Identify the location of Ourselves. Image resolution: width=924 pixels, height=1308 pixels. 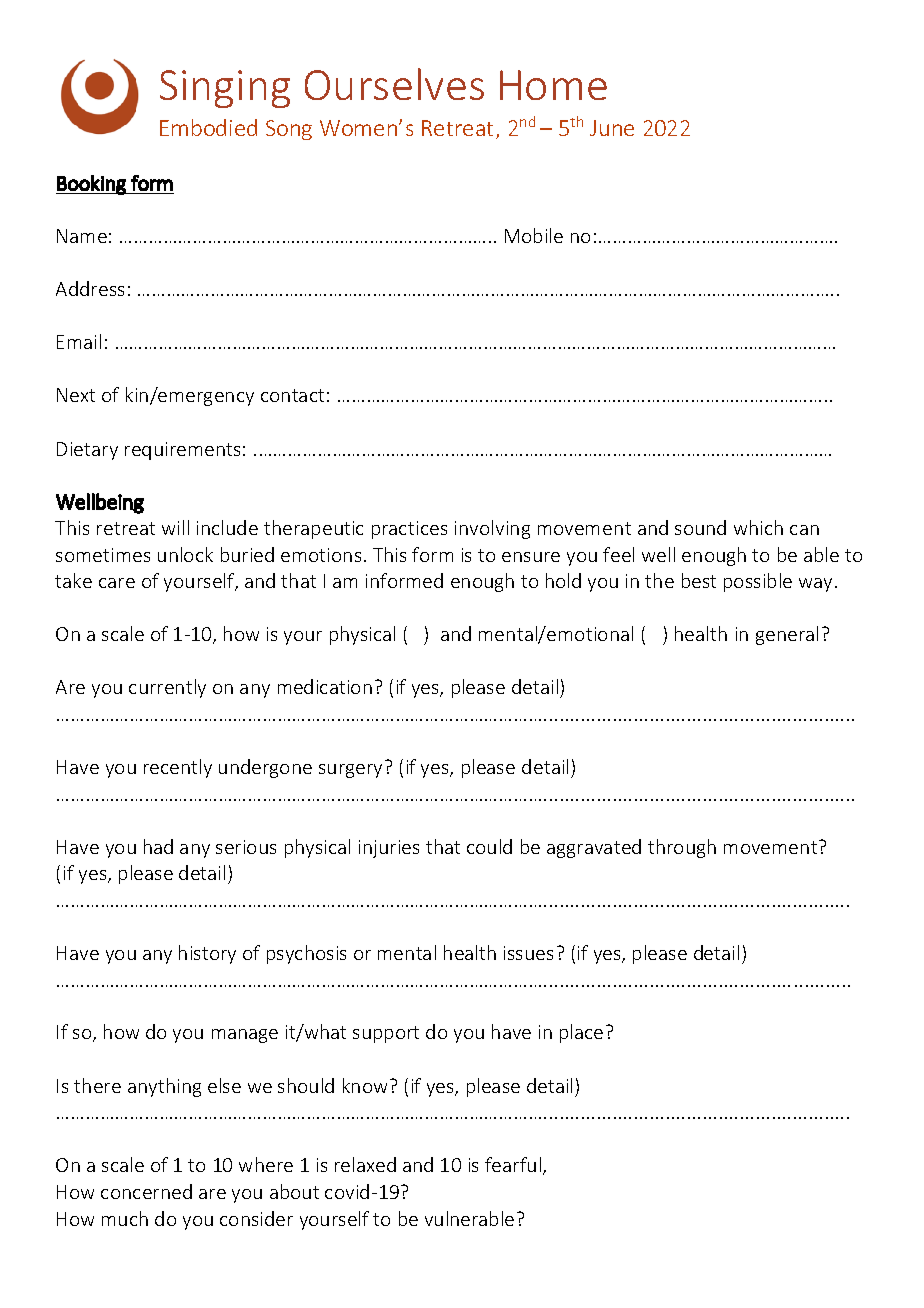
(394, 84).
